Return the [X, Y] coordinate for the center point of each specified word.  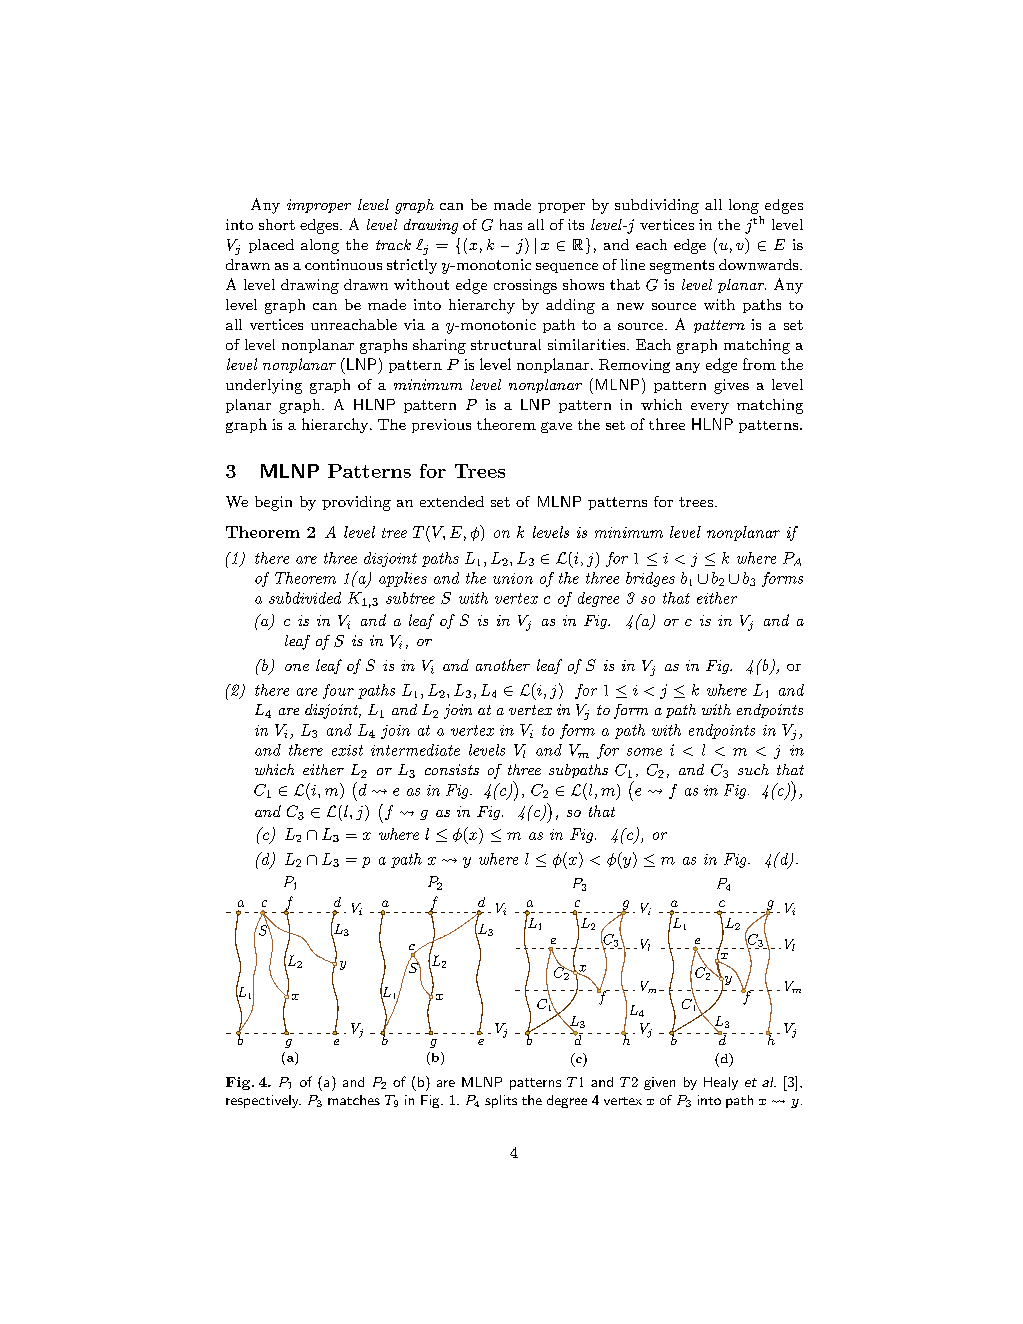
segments [682, 267]
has [511, 224]
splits [501, 1101]
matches [354, 1100]
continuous [343, 264]
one [297, 667]
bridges [650, 579]
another [503, 665]
